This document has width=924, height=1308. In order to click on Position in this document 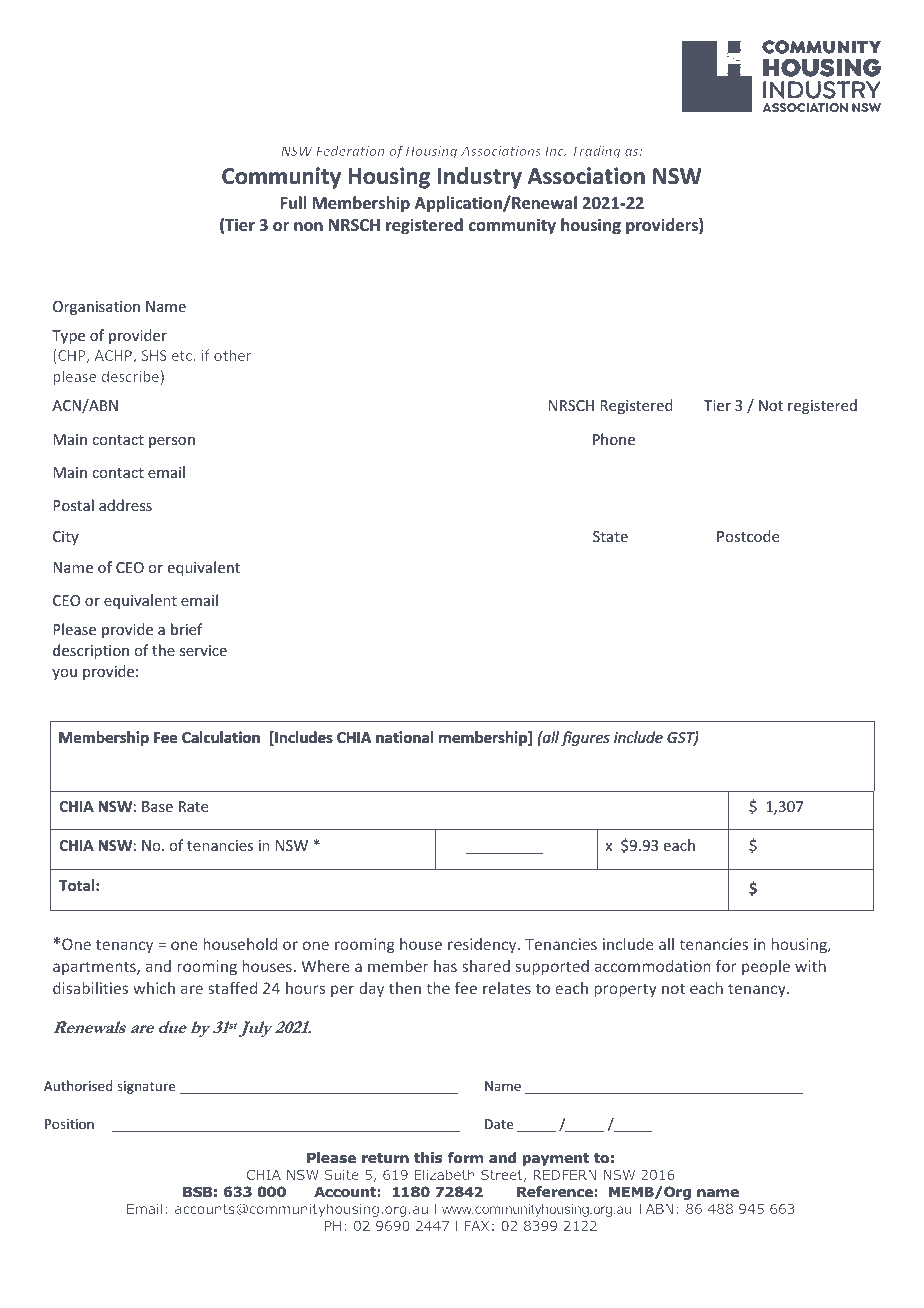, I will do `click(69, 1124)`.
